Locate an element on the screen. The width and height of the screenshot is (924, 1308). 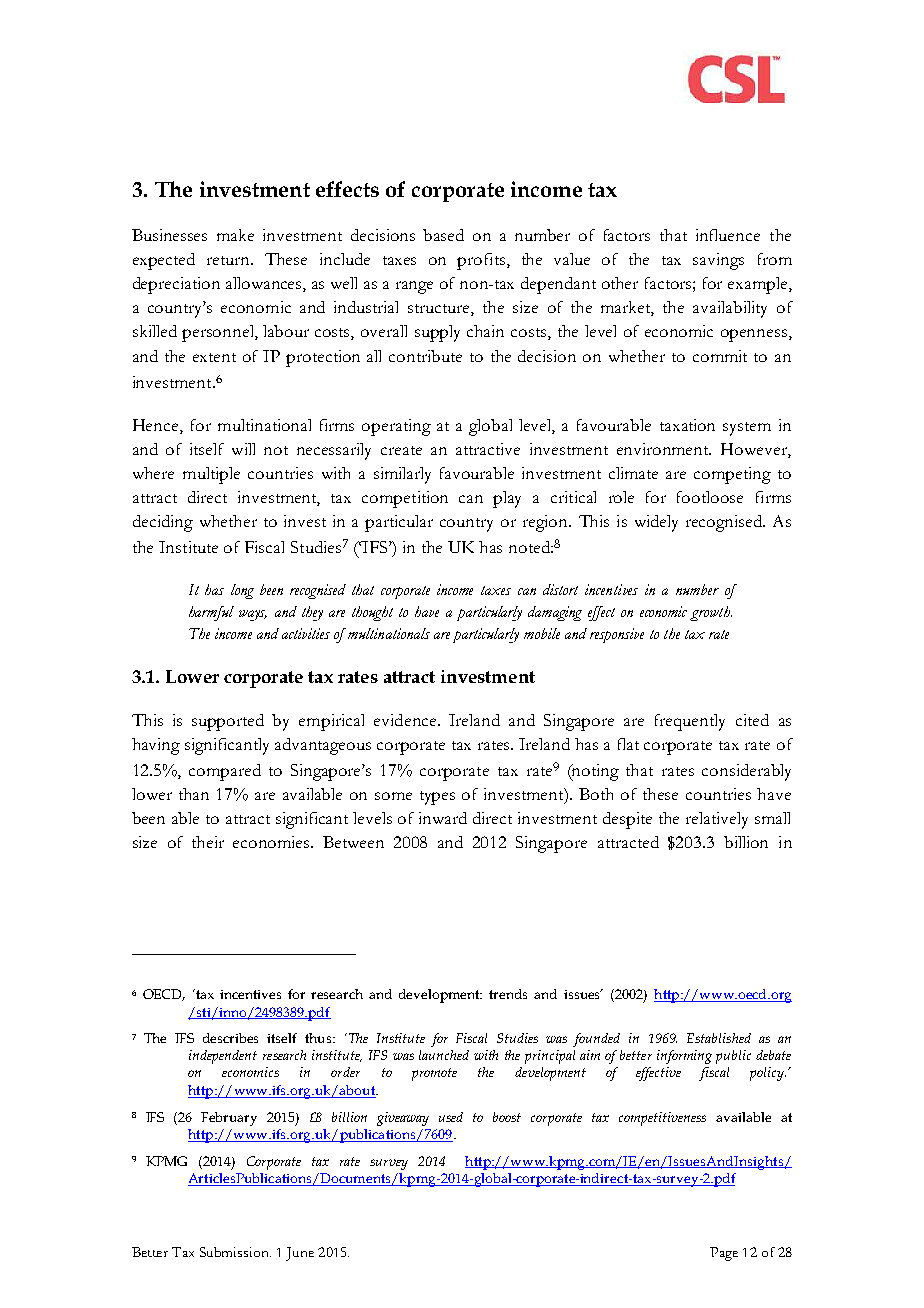
launched is located at coordinates (444, 1055).
